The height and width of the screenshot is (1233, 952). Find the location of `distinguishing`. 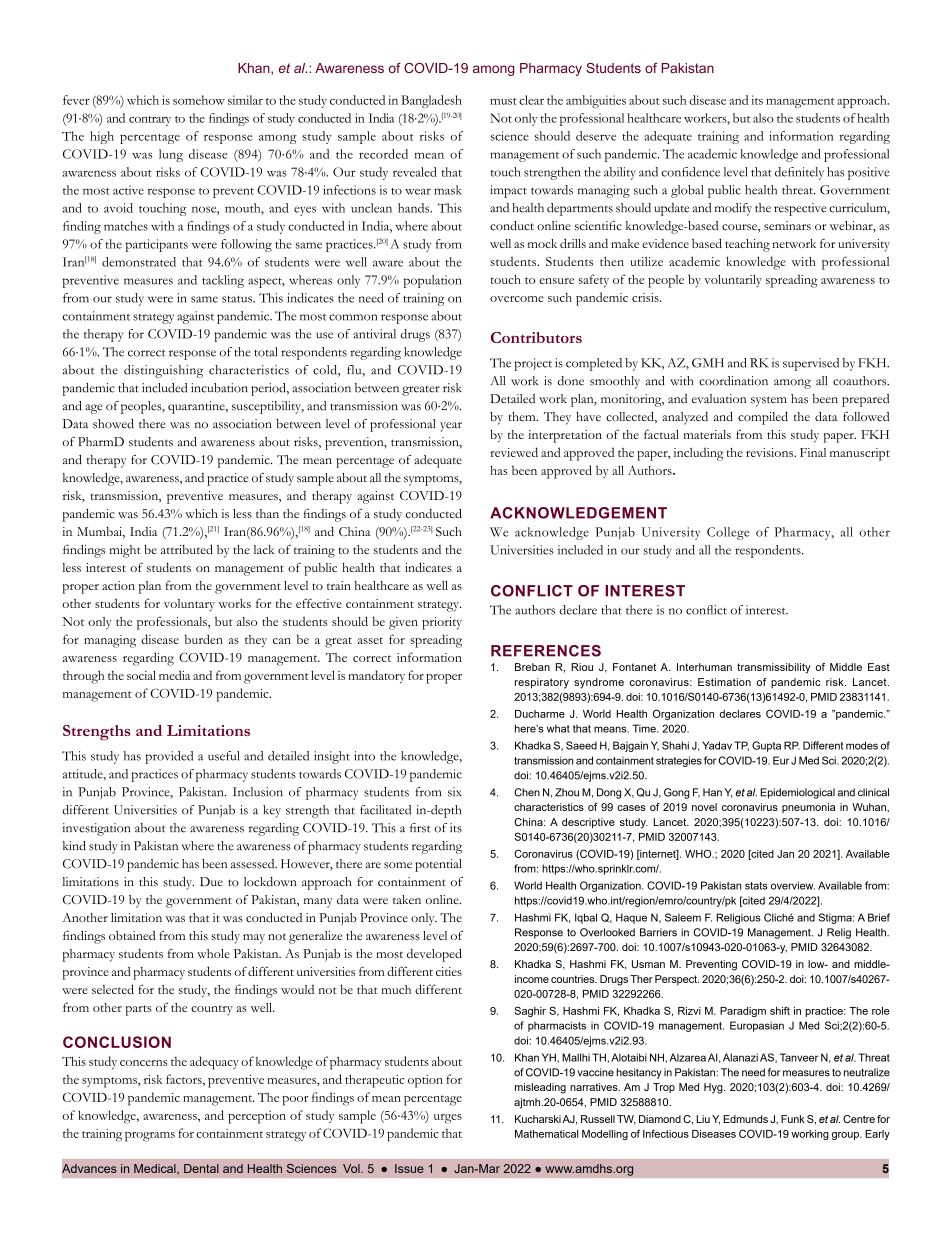

distinguishing is located at coordinates (163, 371).
